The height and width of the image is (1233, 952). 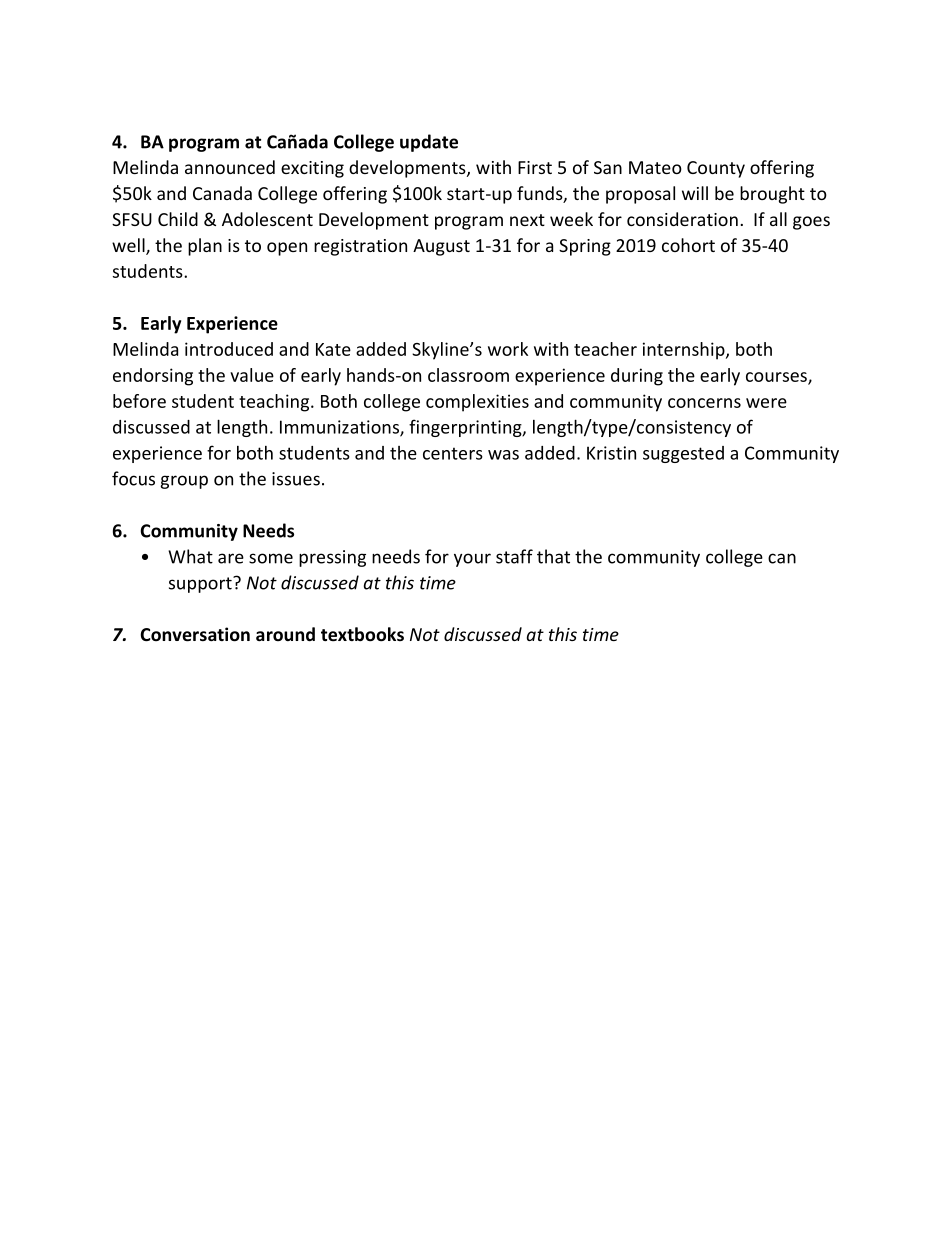 I want to click on suggested, so click(x=683, y=454).
